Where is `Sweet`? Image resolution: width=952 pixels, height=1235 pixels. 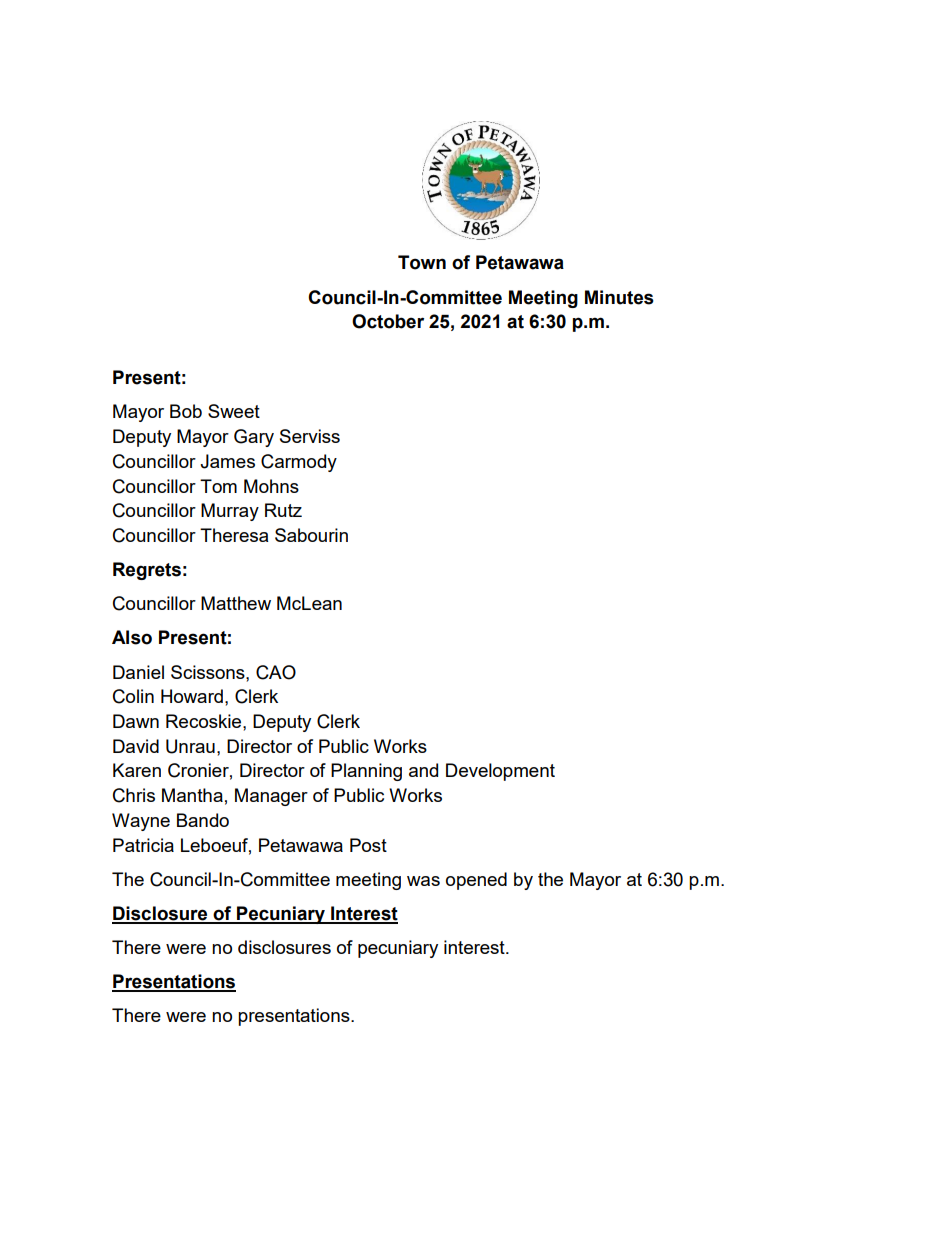 Sweet is located at coordinates (234, 411).
